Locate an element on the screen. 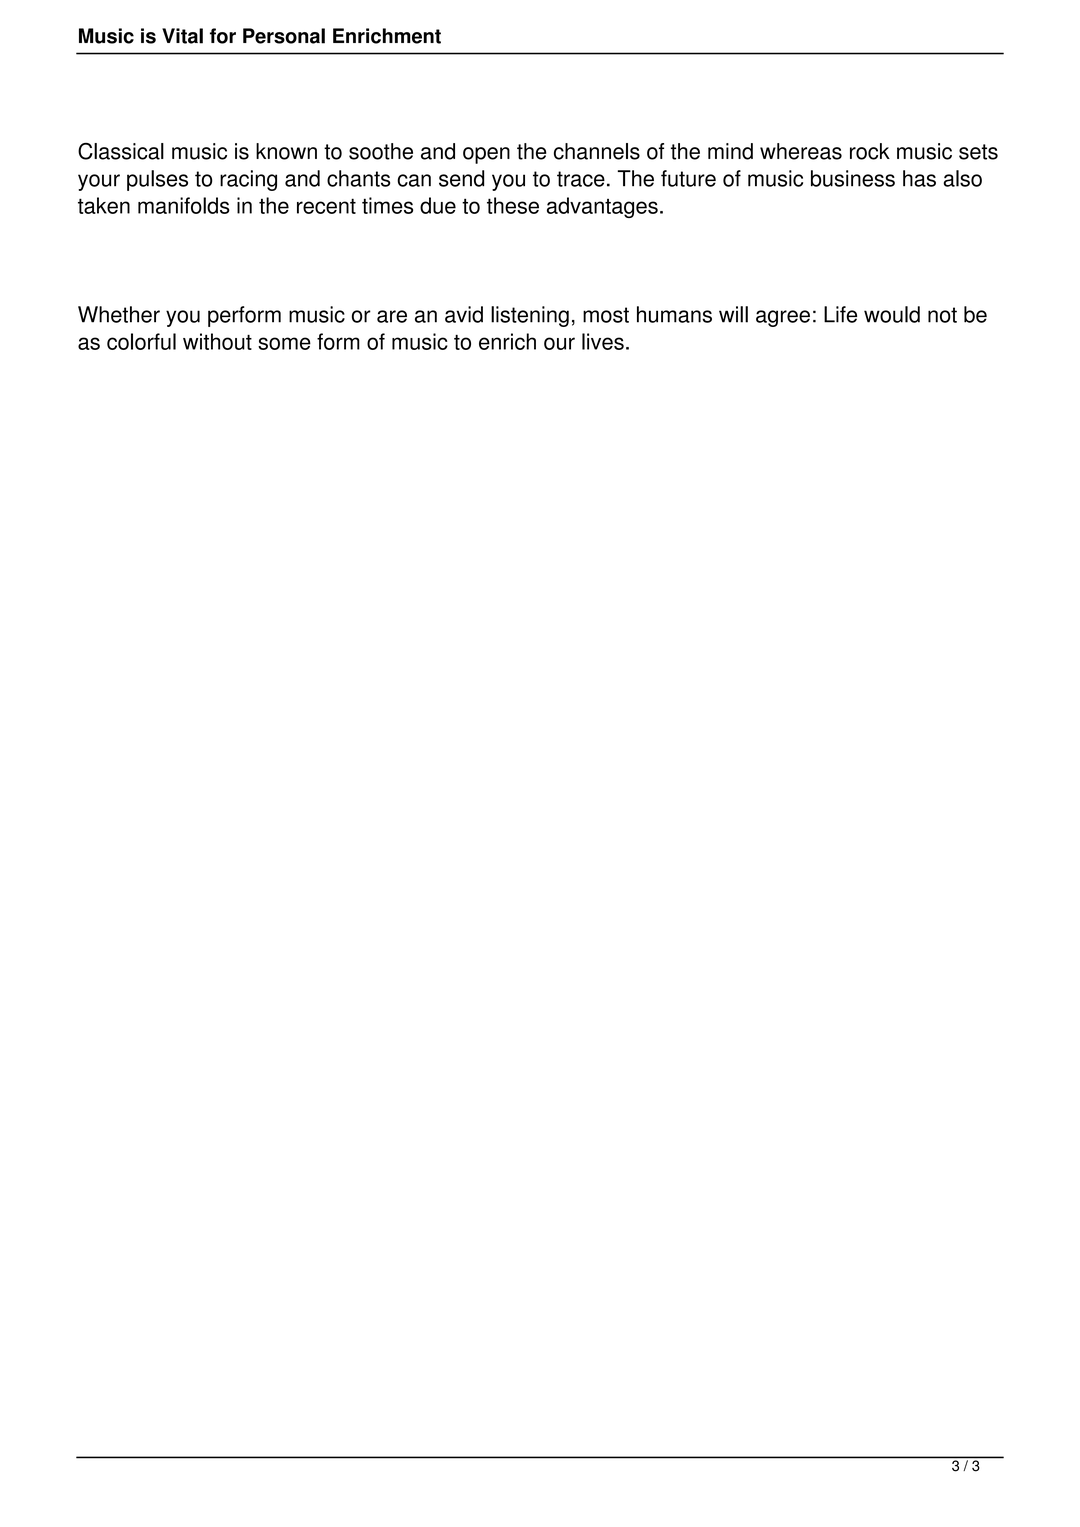  Vital is located at coordinates (182, 36).
